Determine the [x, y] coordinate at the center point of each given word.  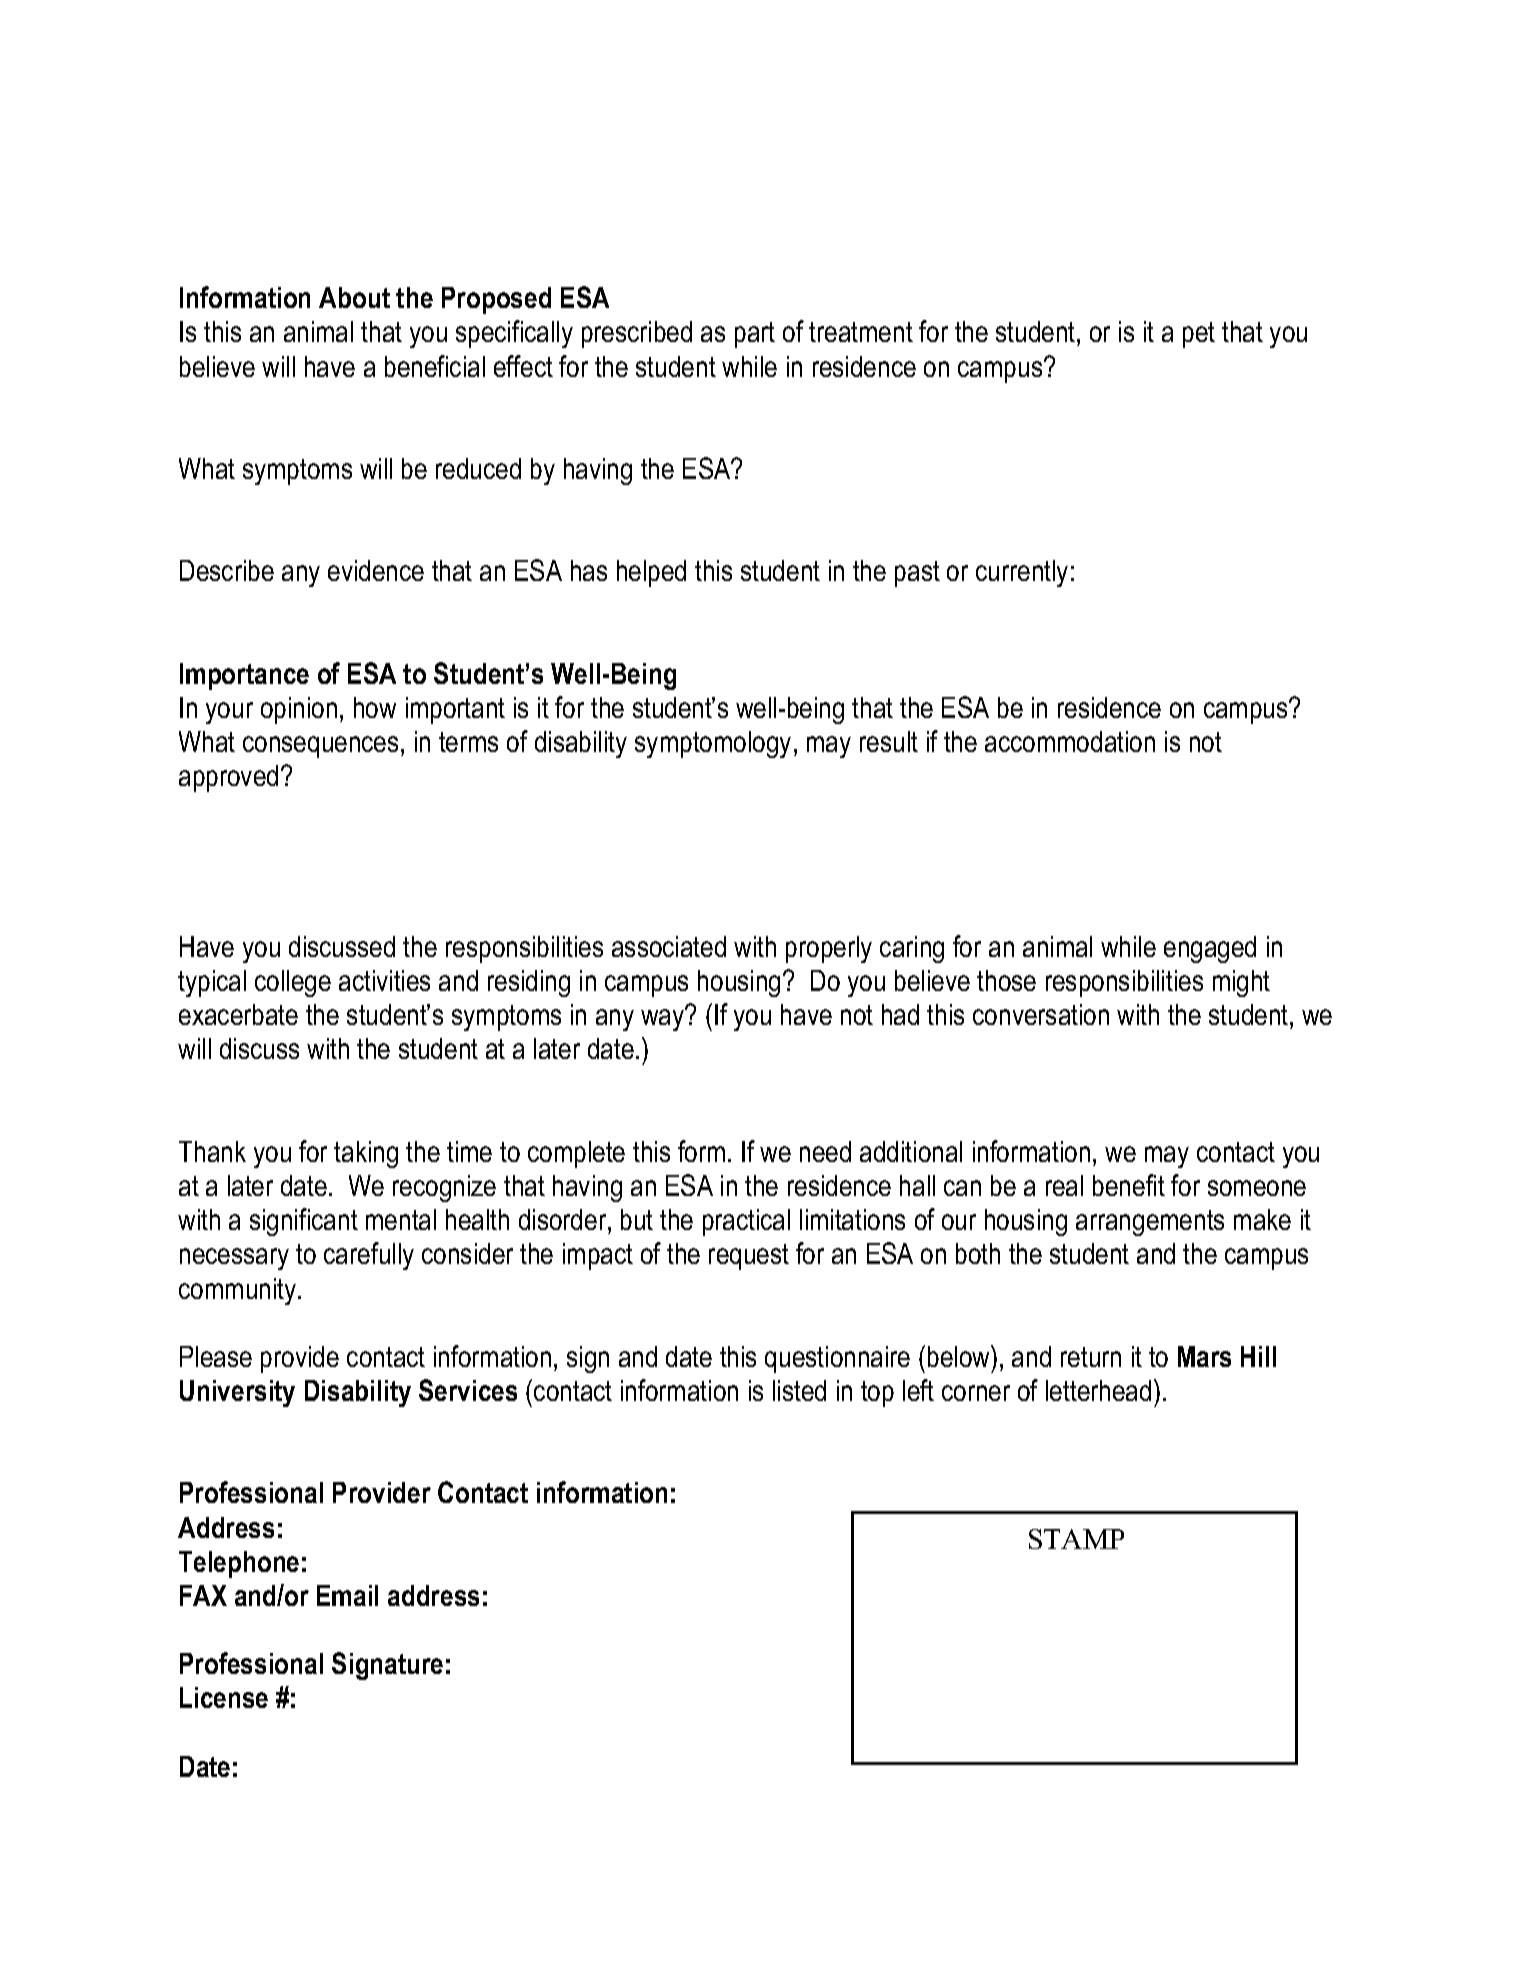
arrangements [1150, 1223]
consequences [320, 747]
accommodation [1070, 741]
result [889, 741]
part [755, 335]
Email [347, 1595]
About [354, 297]
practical [746, 1222]
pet [1199, 335]
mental [401, 1219]
